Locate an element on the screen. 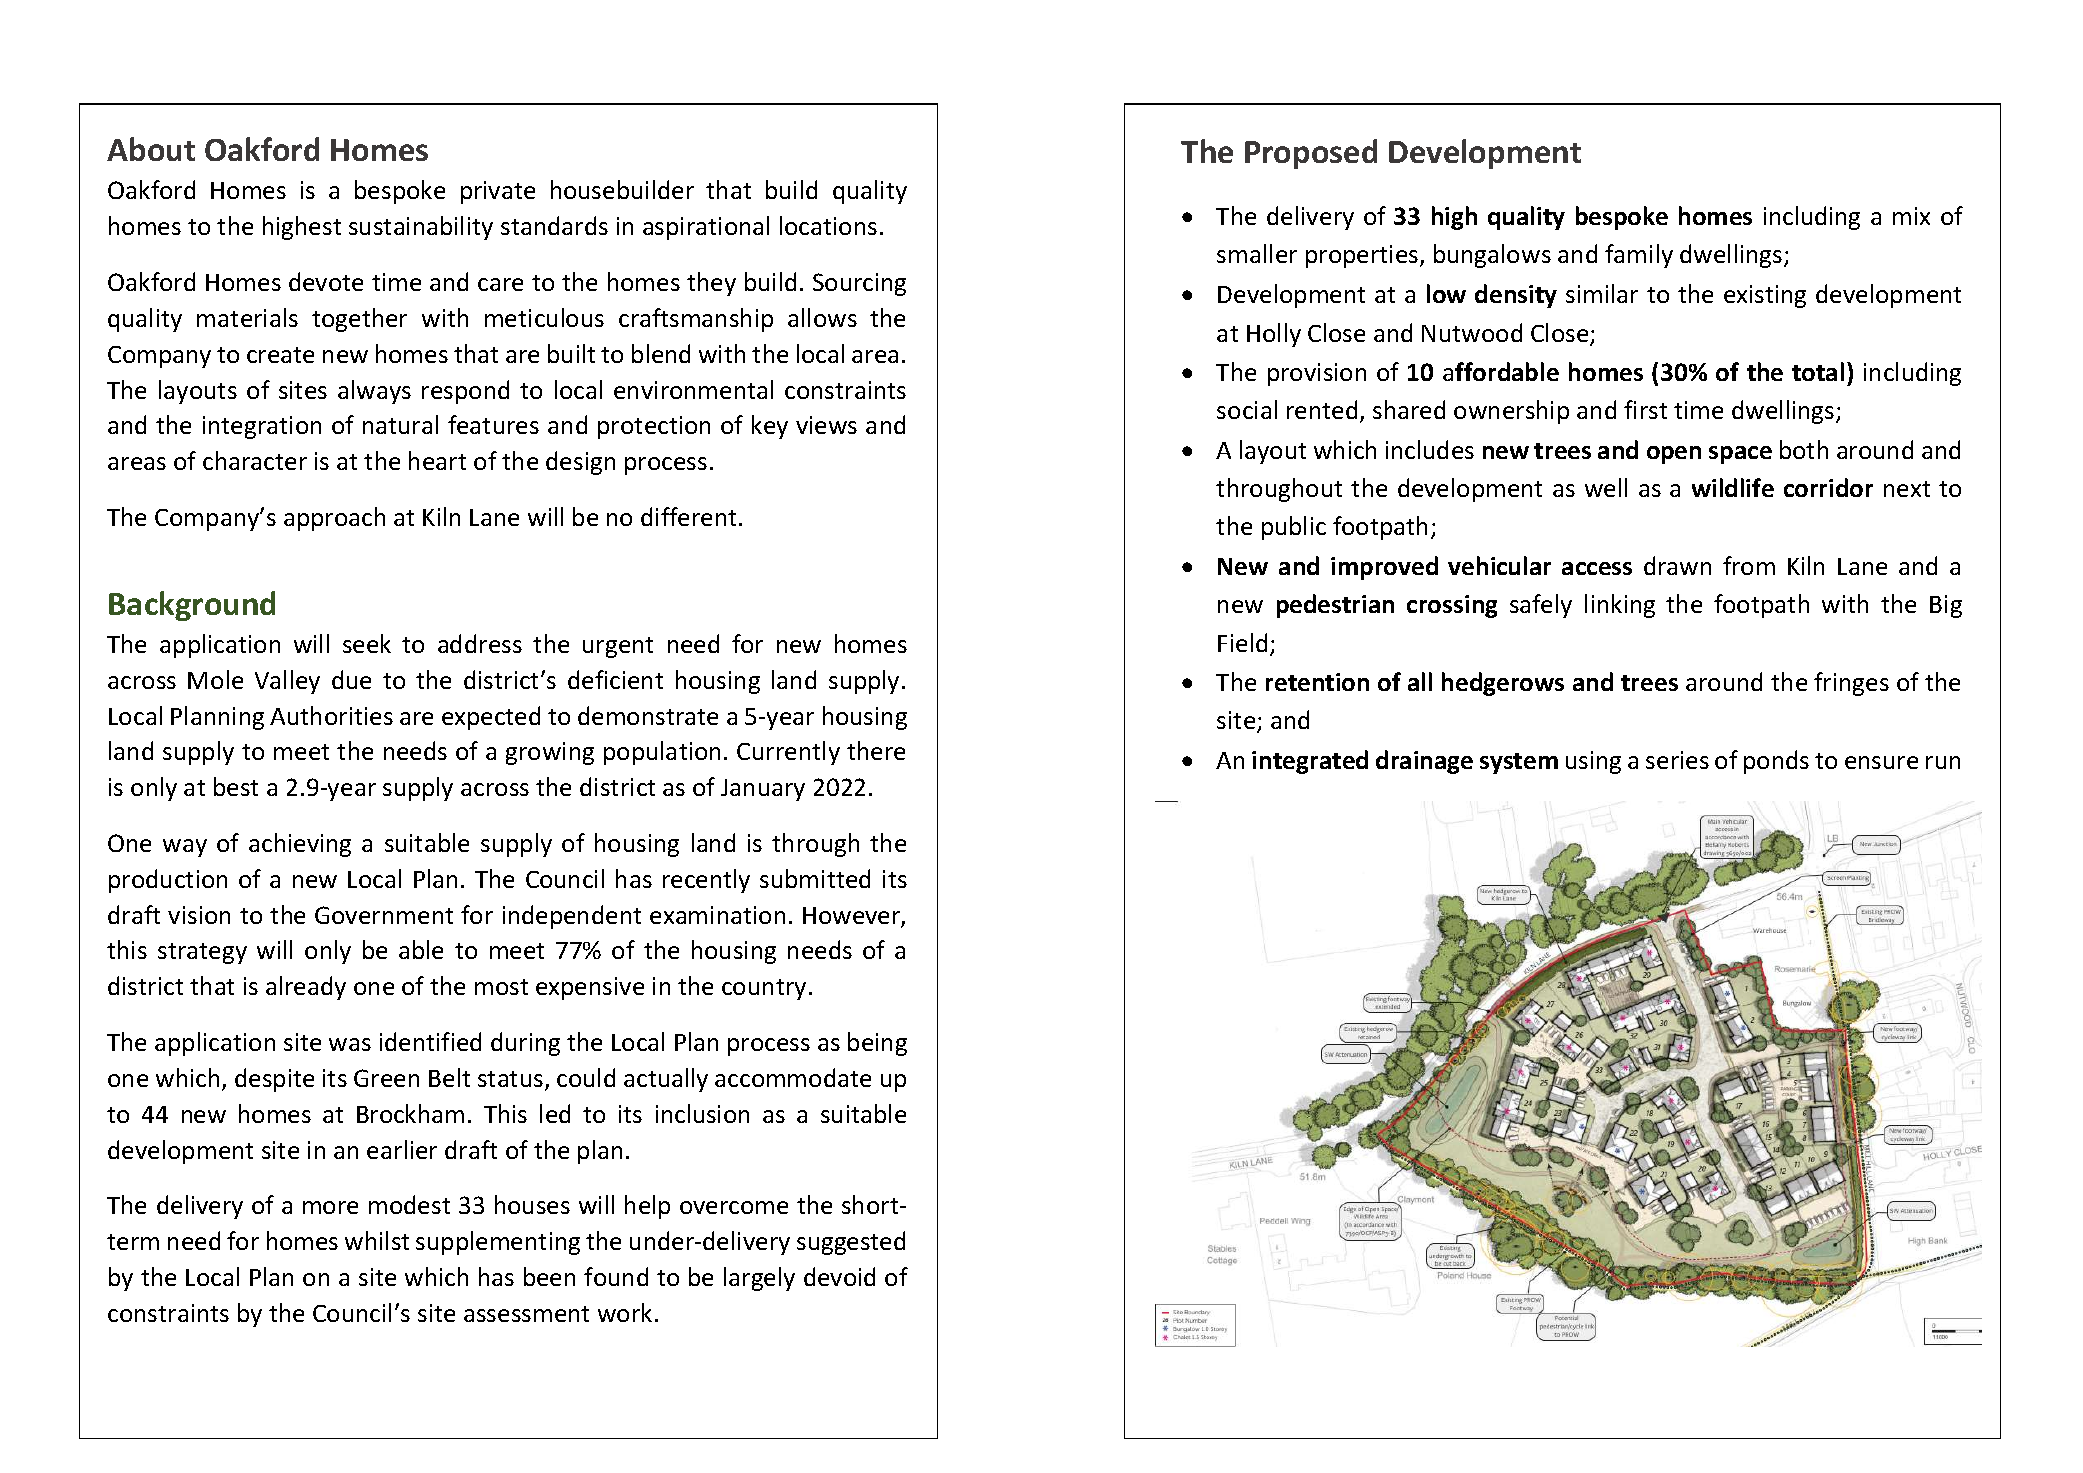  Government is located at coordinates (384, 915).
